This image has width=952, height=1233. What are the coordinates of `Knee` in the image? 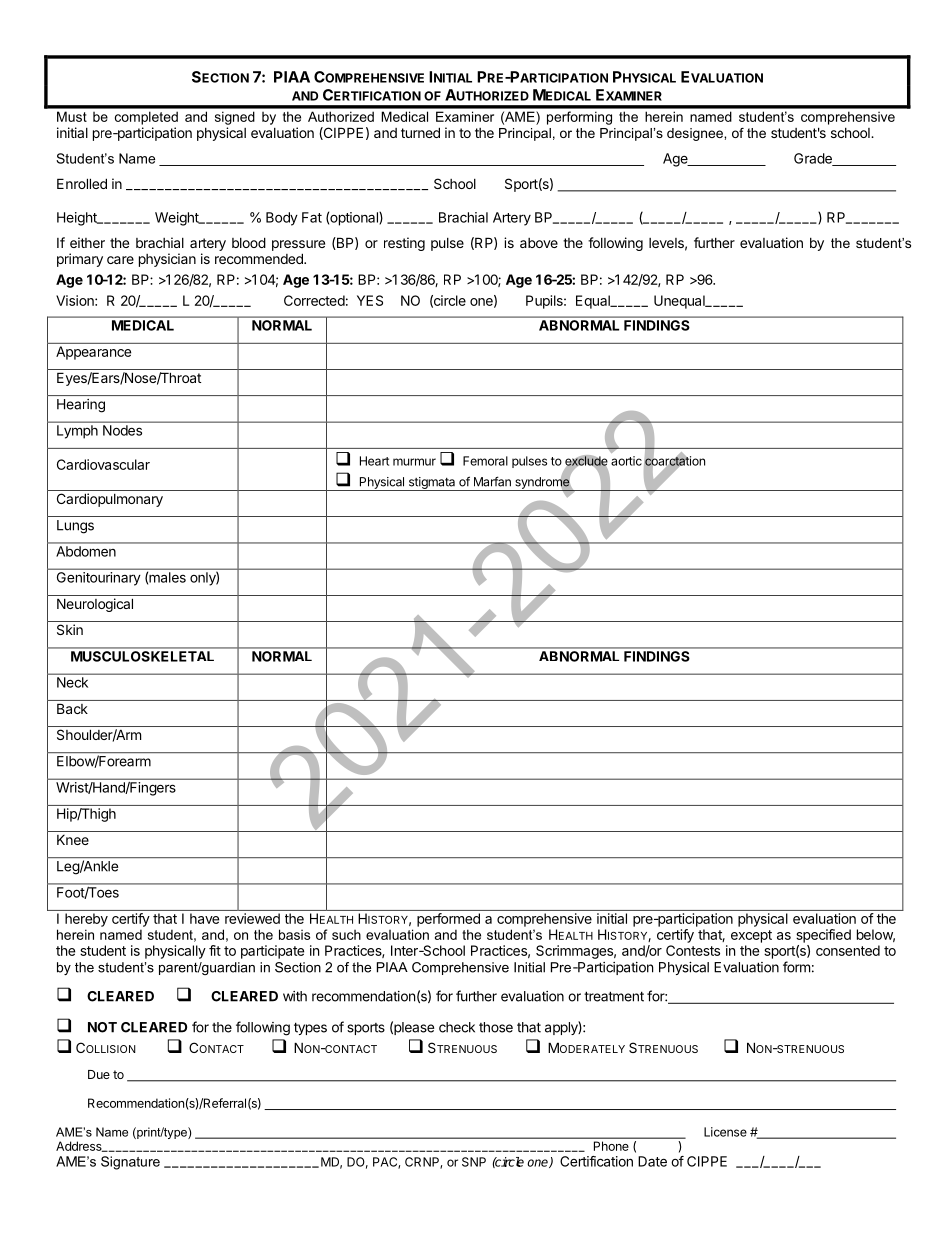 It's located at (73, 840).
